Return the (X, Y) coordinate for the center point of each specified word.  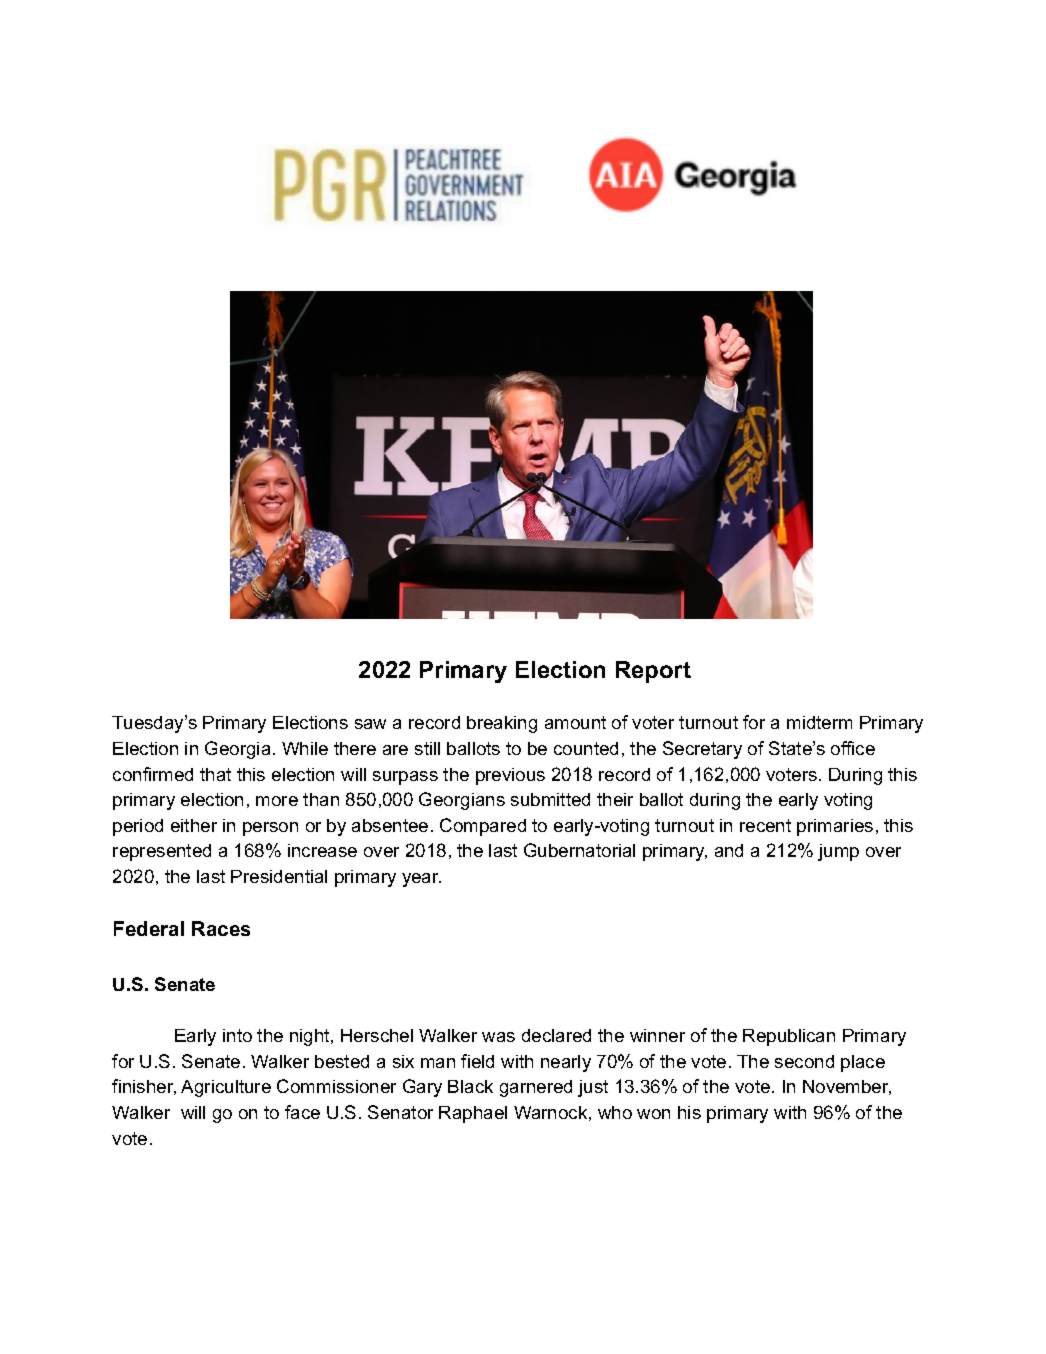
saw (370, 724)
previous (510, 776)
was (498, 1037)
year (421, 880)
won (653, 1114)
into (237, 1035)
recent (765, 825)
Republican (789, 1037)
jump (838, 852)
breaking (502, 724)
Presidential (279, 876)
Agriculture (226, 1088)
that (215, 774)
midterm (819, 722)
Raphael (473, 1114)
